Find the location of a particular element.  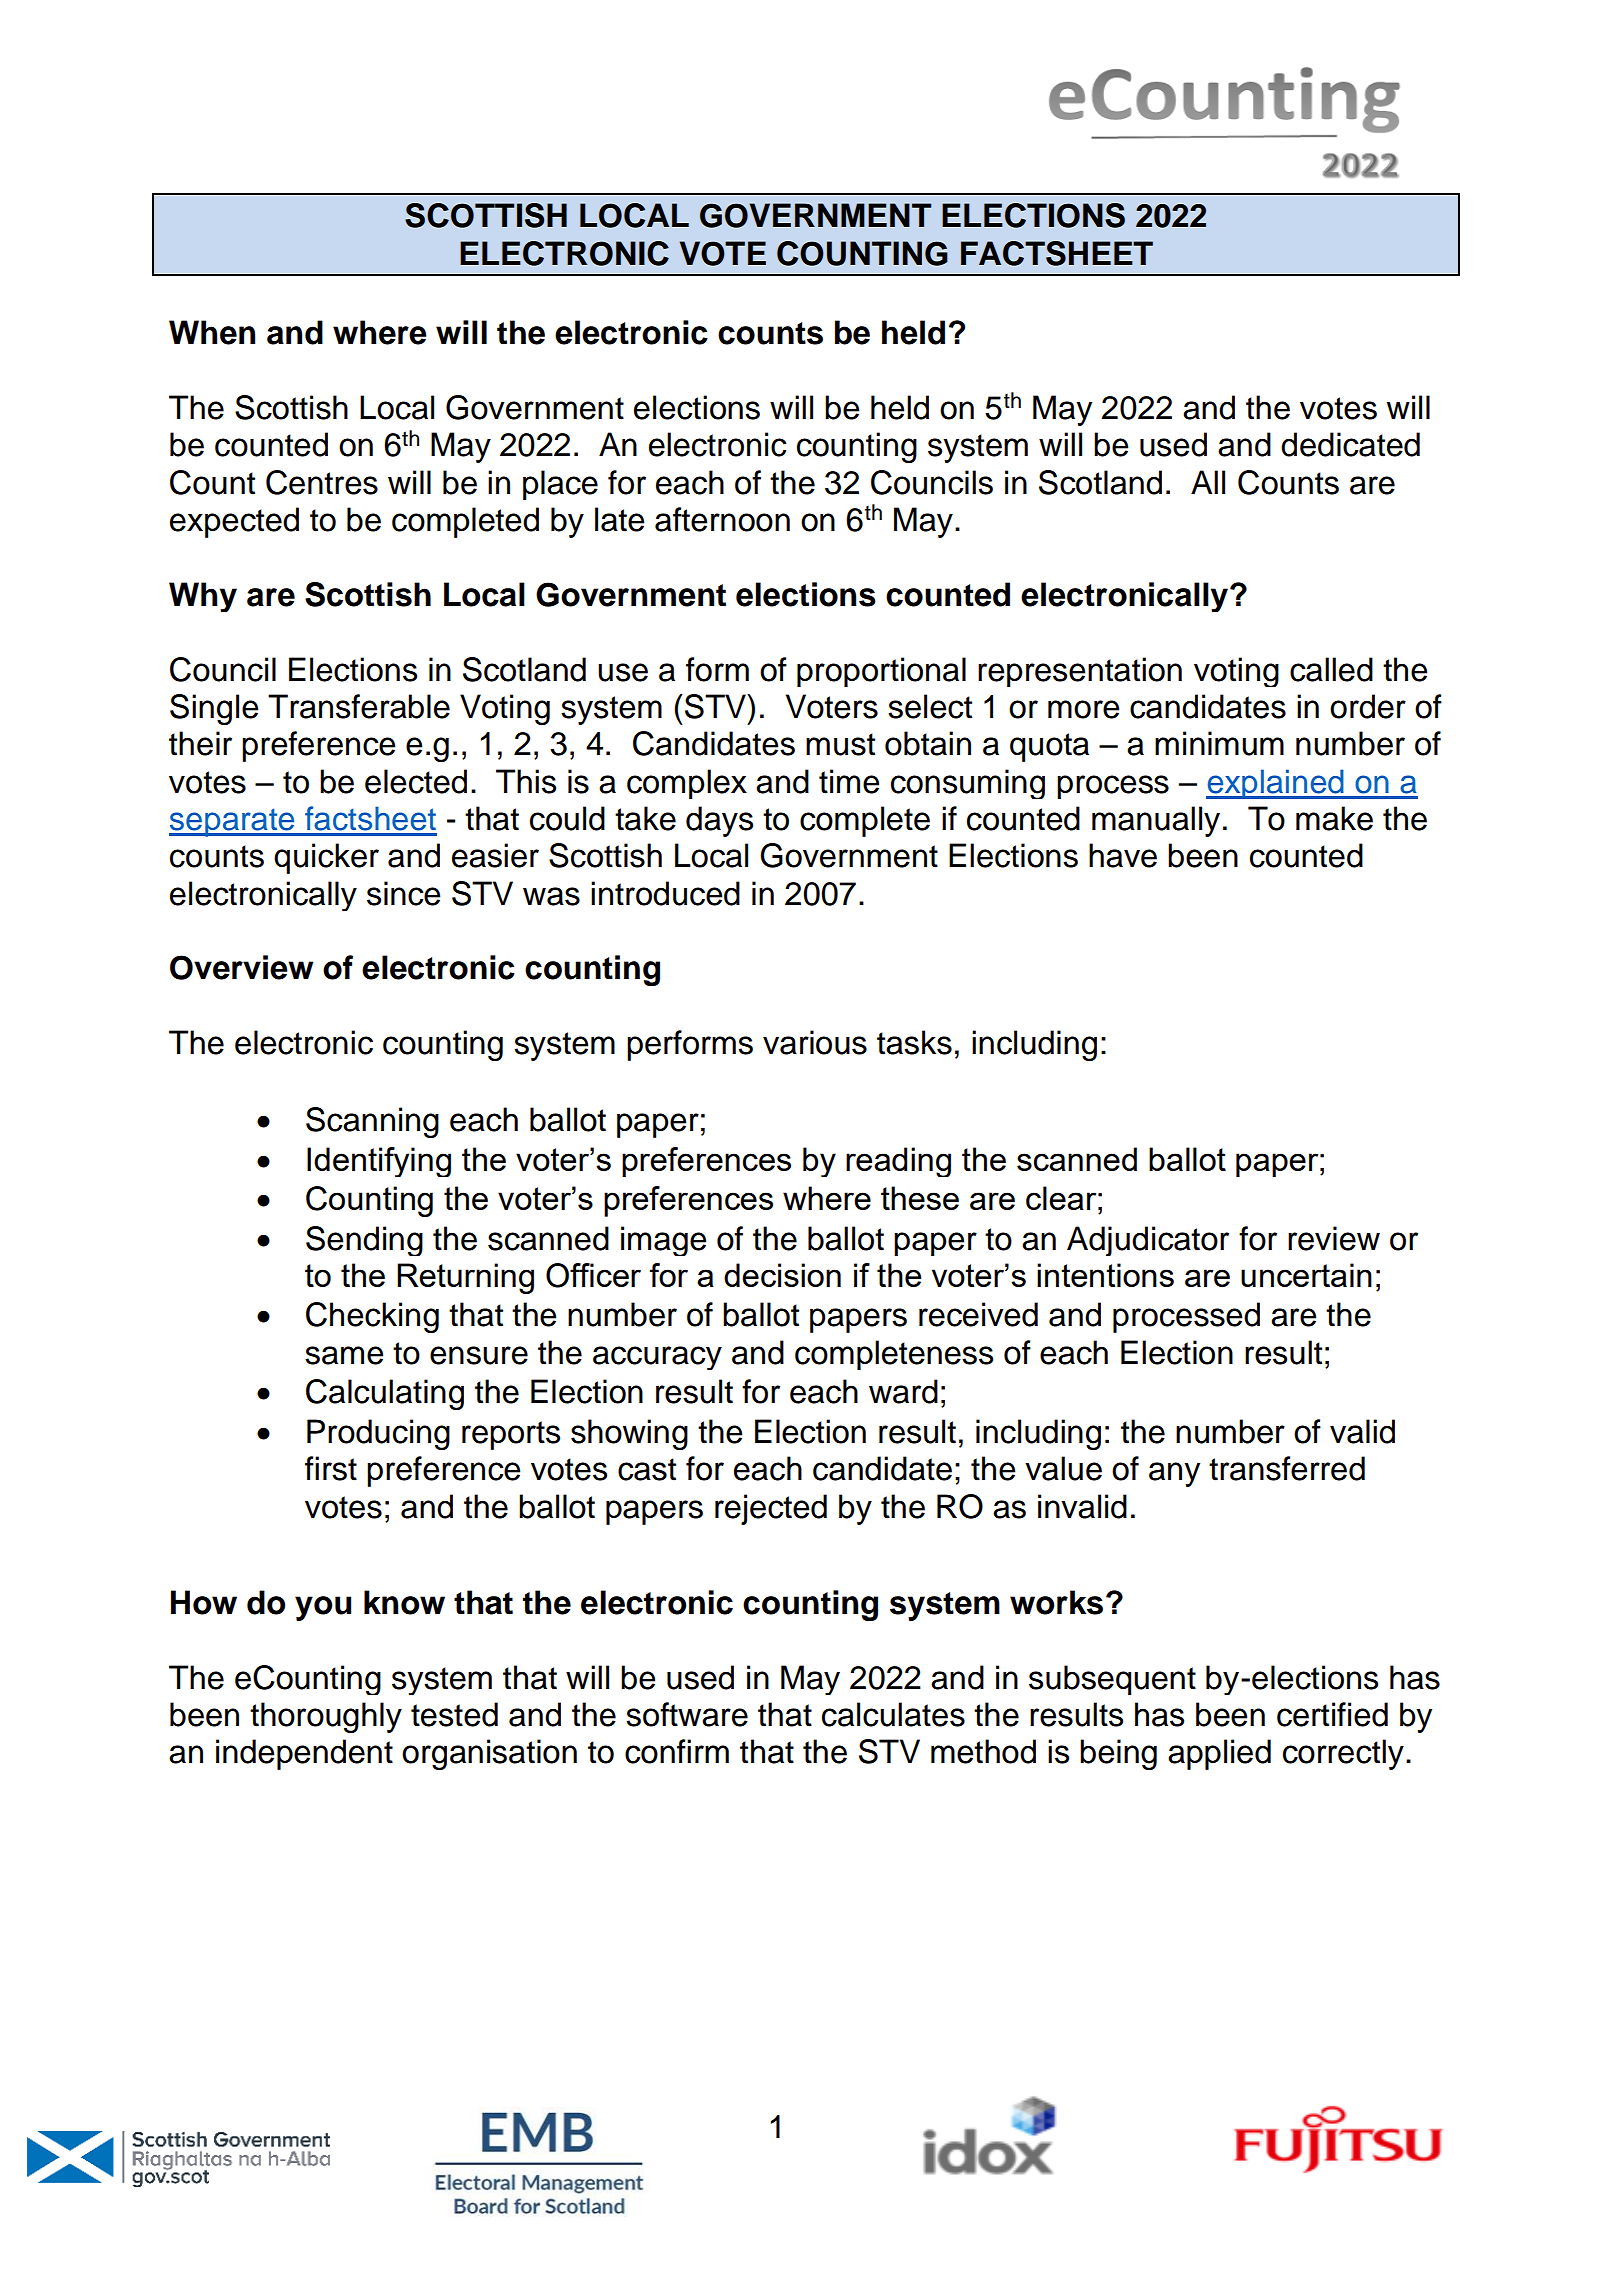

tasks is located at coordinates (914, 1042).
